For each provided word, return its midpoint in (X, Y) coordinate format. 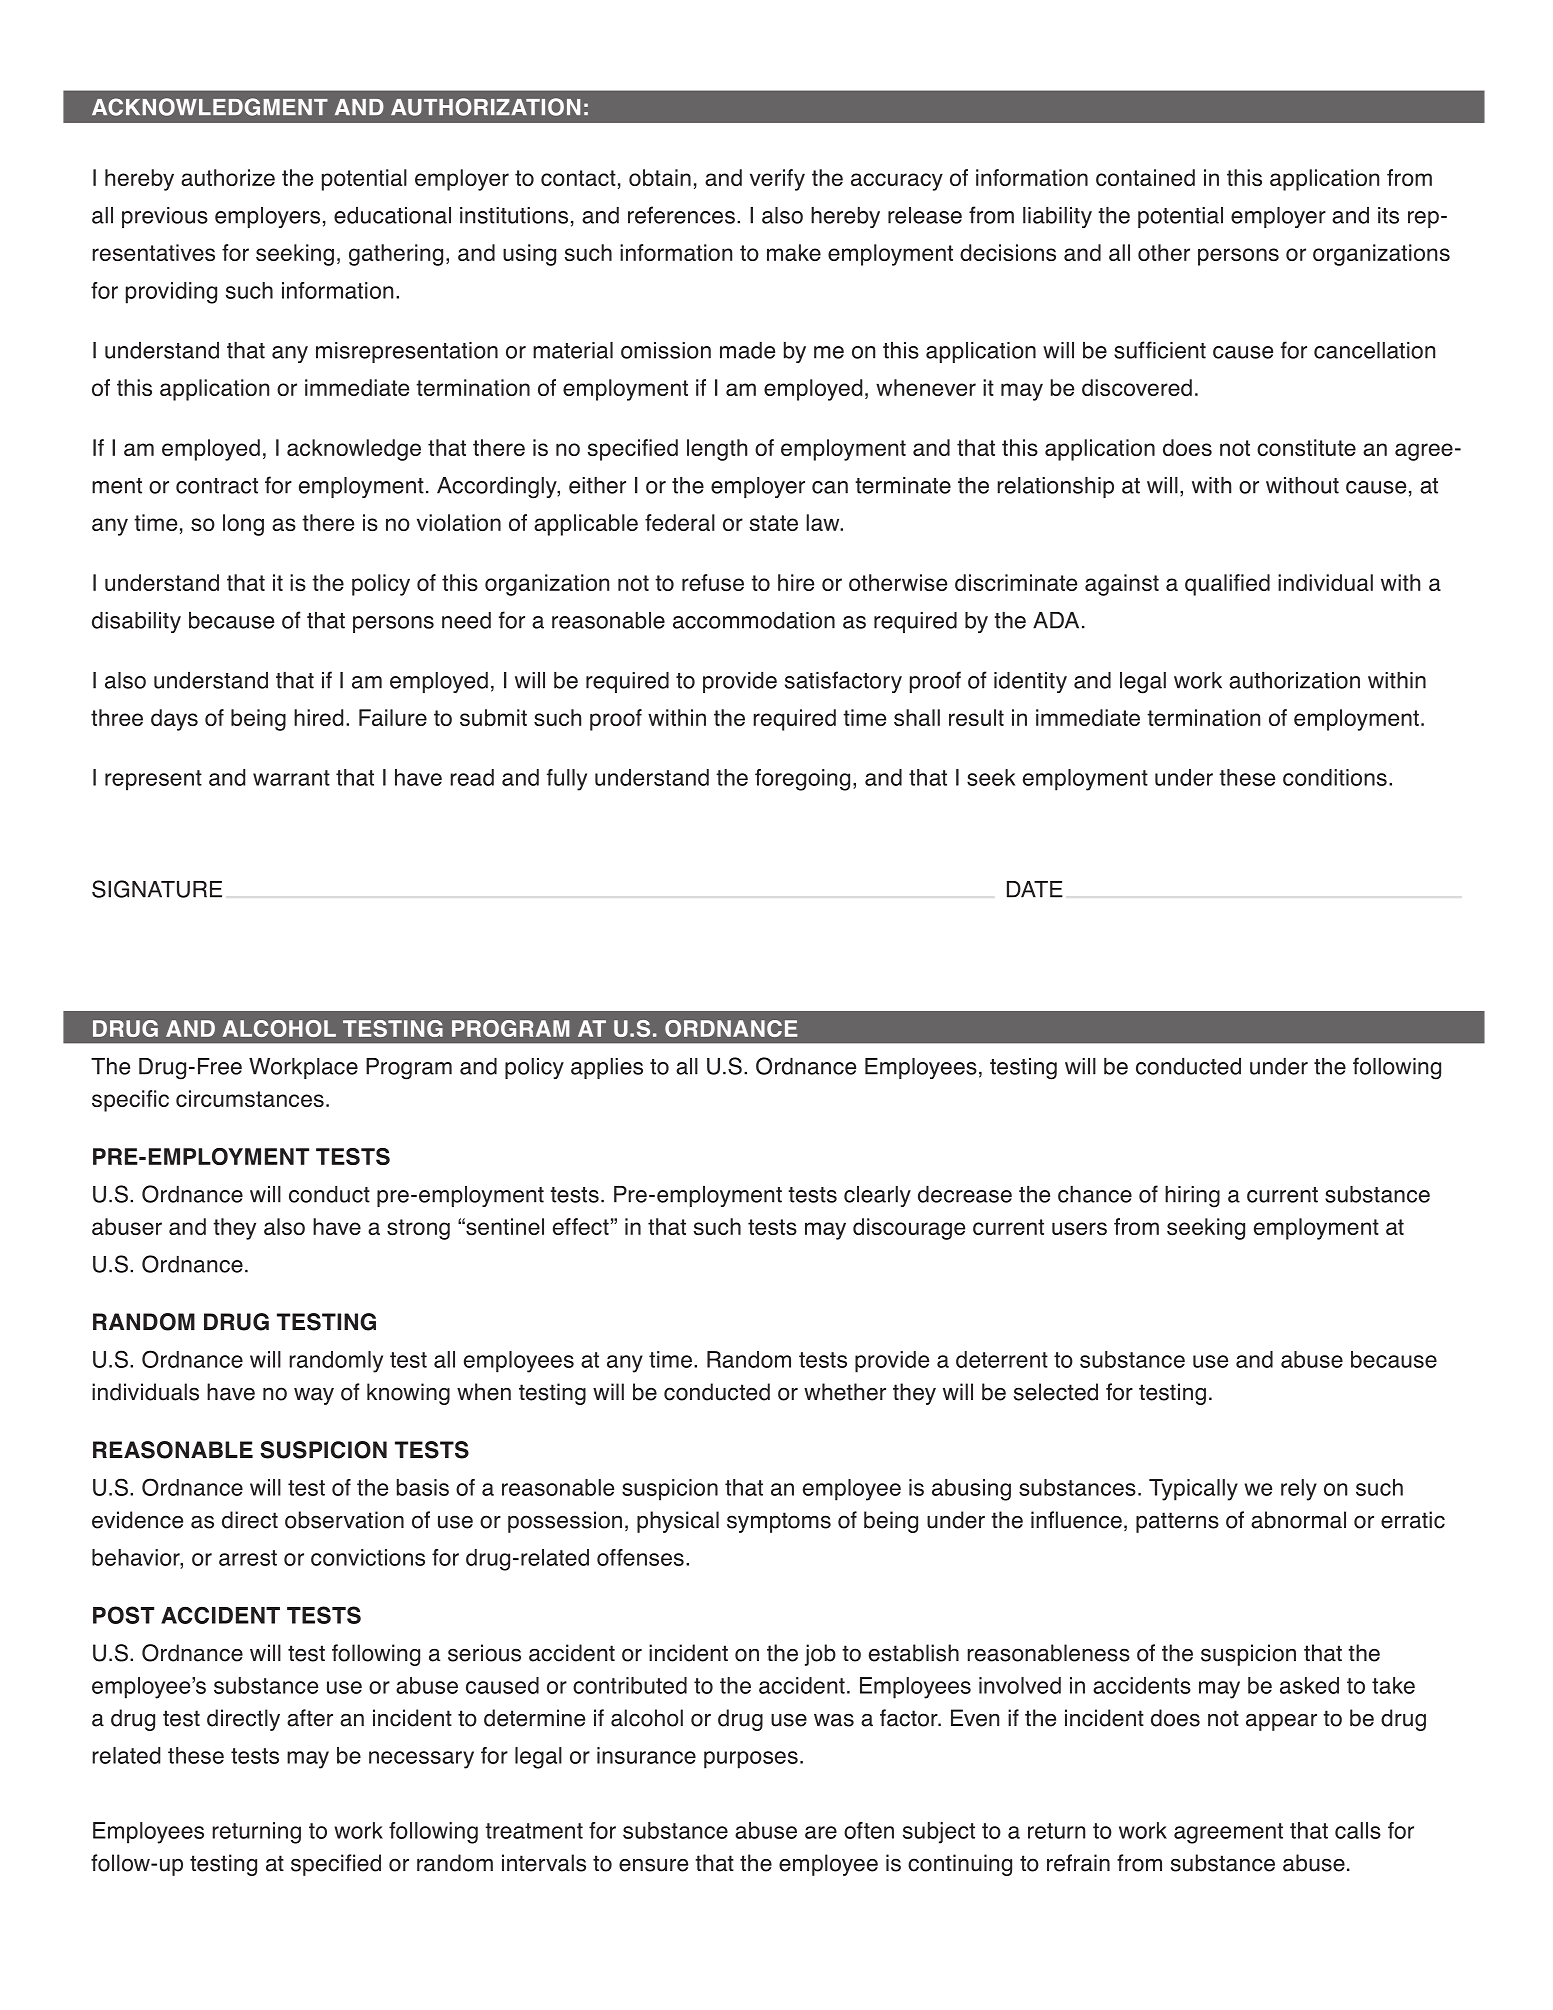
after (310, 1718)
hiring (1192, 1197)
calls (1358, 1830)
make (794, 252)
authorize (228, 177)
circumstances (250, 1098)
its (1388, 215)
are (821, 1832)
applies (607, 1068)
